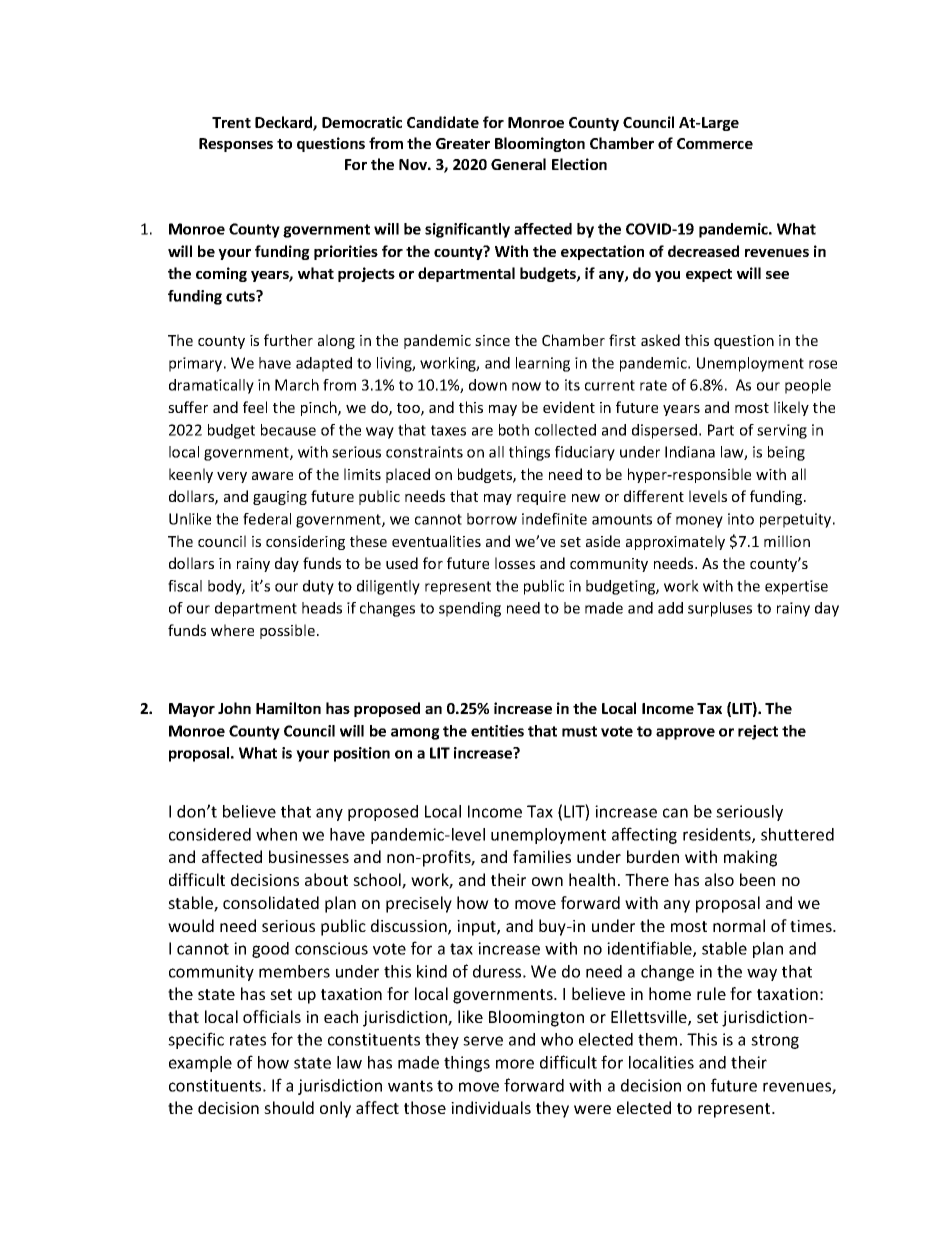  I want to click on Responses, so click(236, 145).
